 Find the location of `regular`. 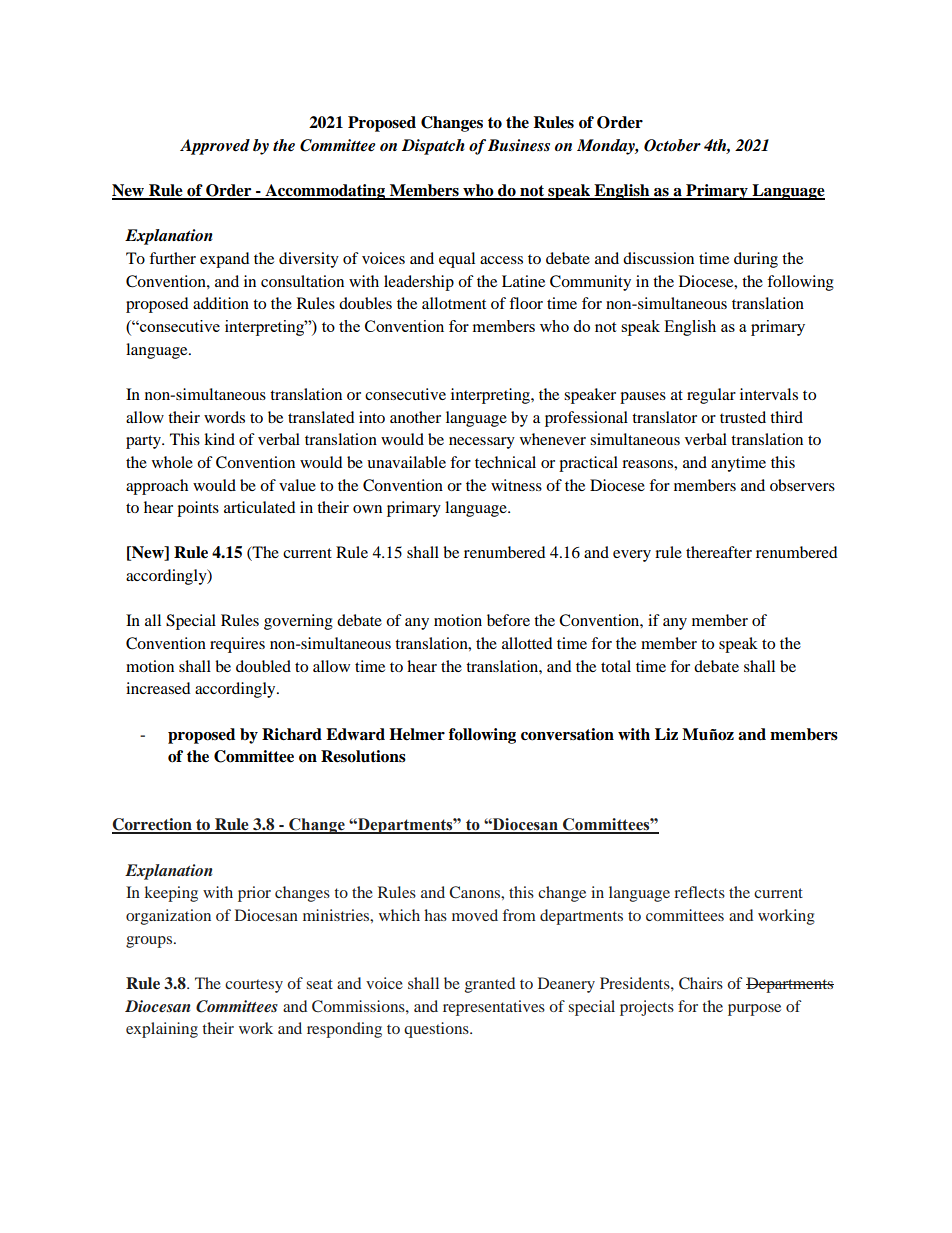

regular is located at coordinates (711, 396).
